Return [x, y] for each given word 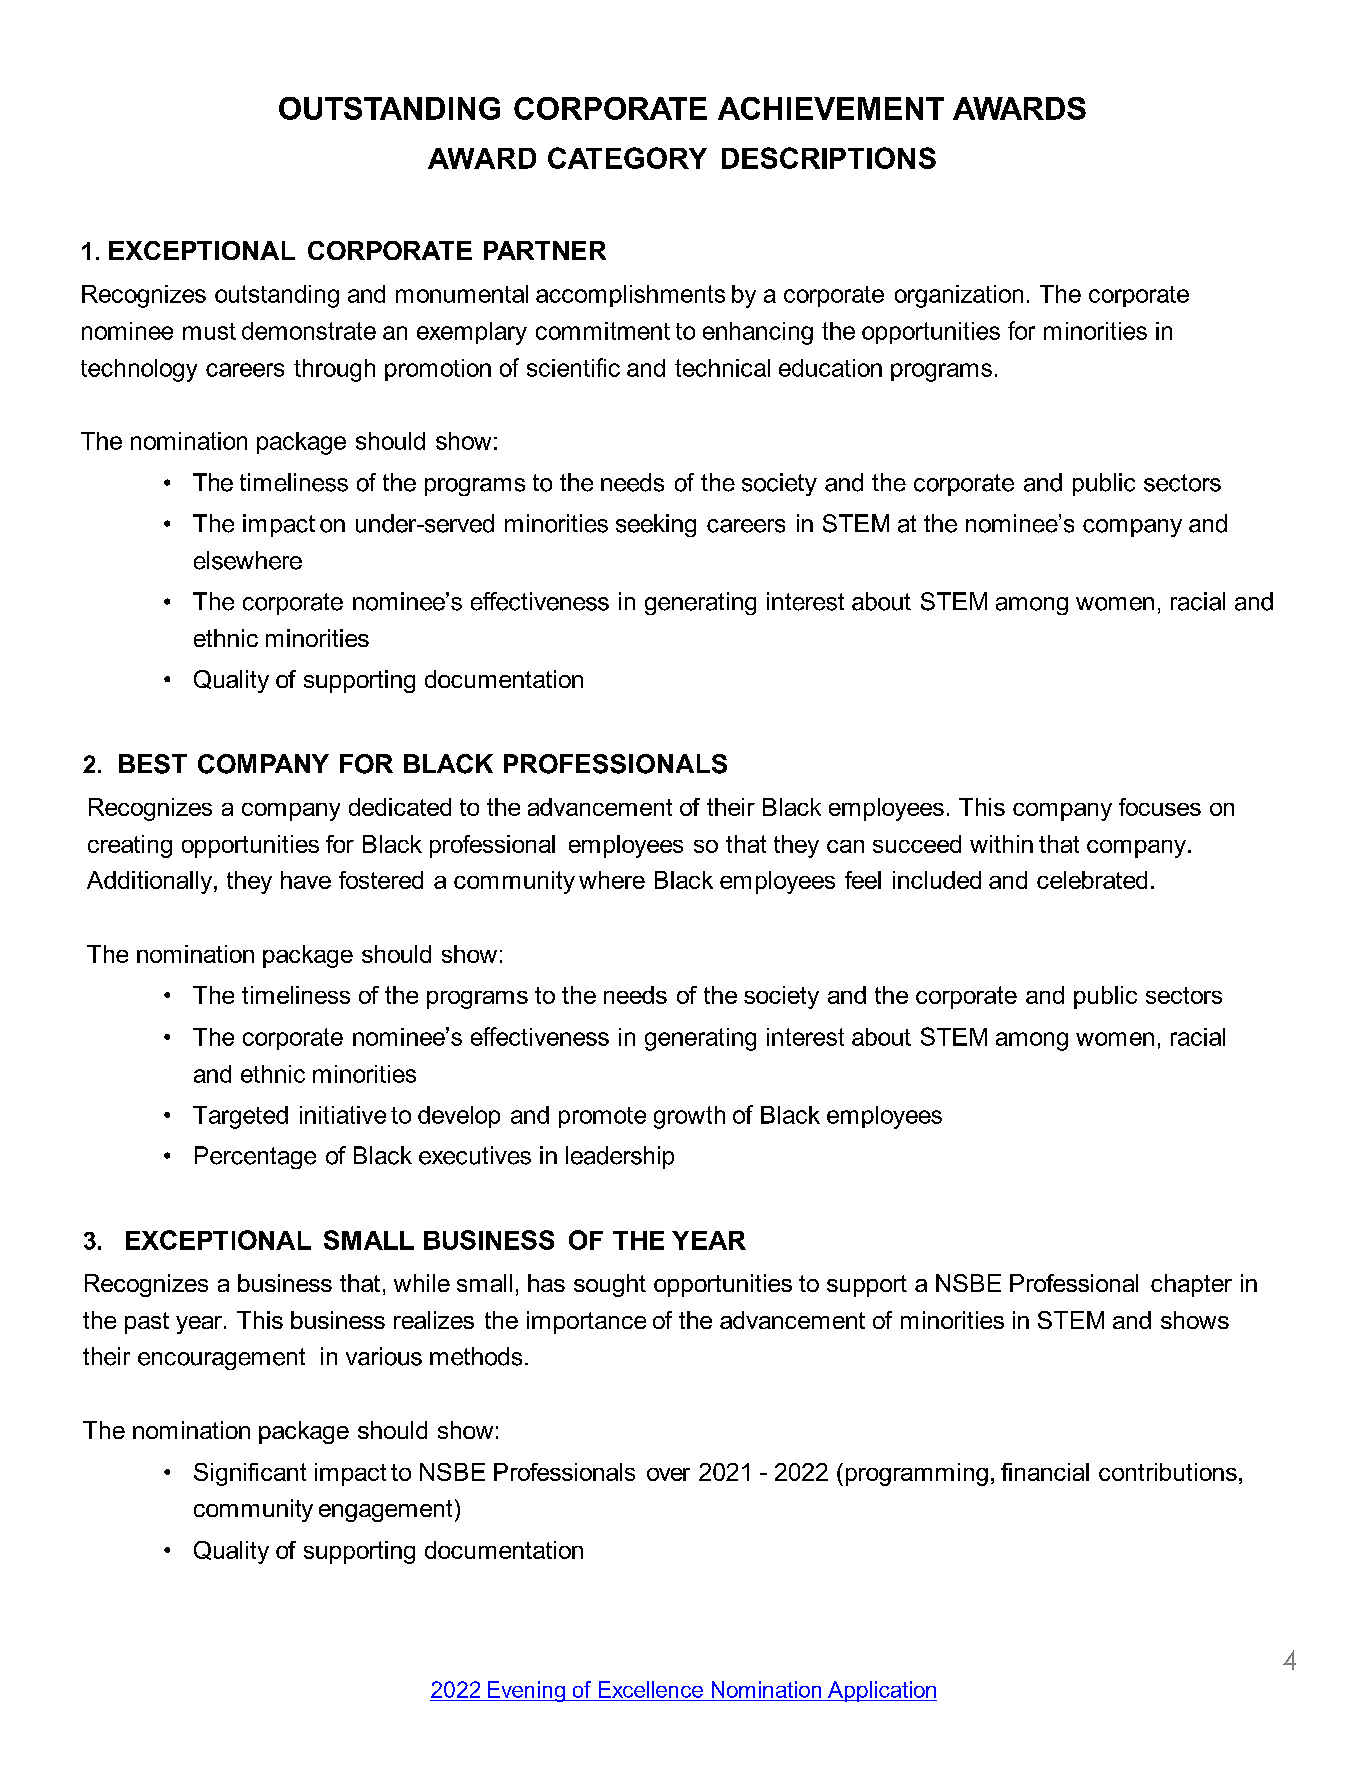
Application [881, 1691]
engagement [385, 1511]
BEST [153, 764]
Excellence [651, 1689]
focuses [1160, 807]
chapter [1191, 1285]
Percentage [255, 1157]
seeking [656, 525]
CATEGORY [627, 158]
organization [959, 296]
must [209, 331]
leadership [620, 1157]
